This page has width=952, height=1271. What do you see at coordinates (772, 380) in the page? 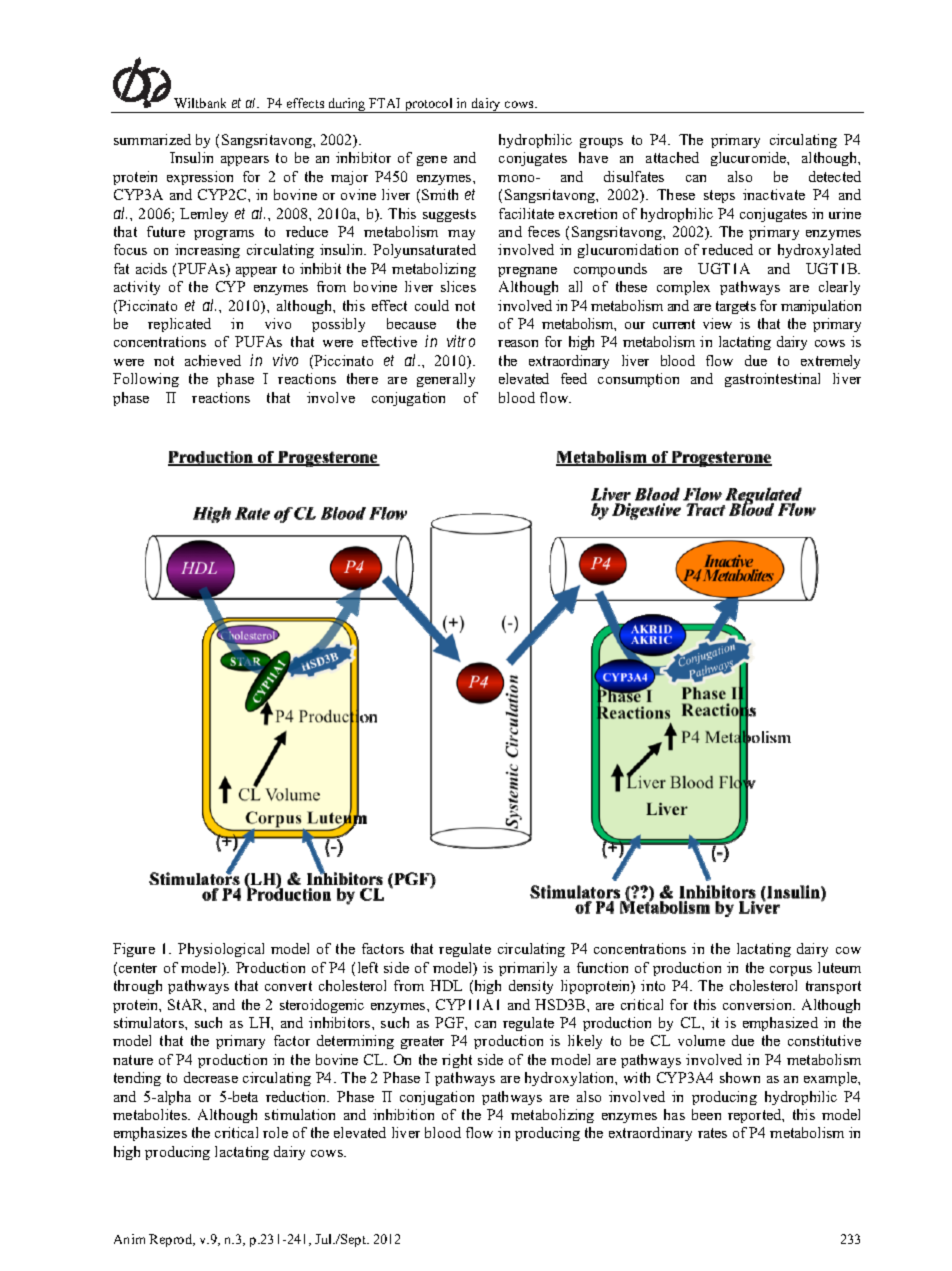
I see `gastrointestinal` at bounding box center [772, 380].
